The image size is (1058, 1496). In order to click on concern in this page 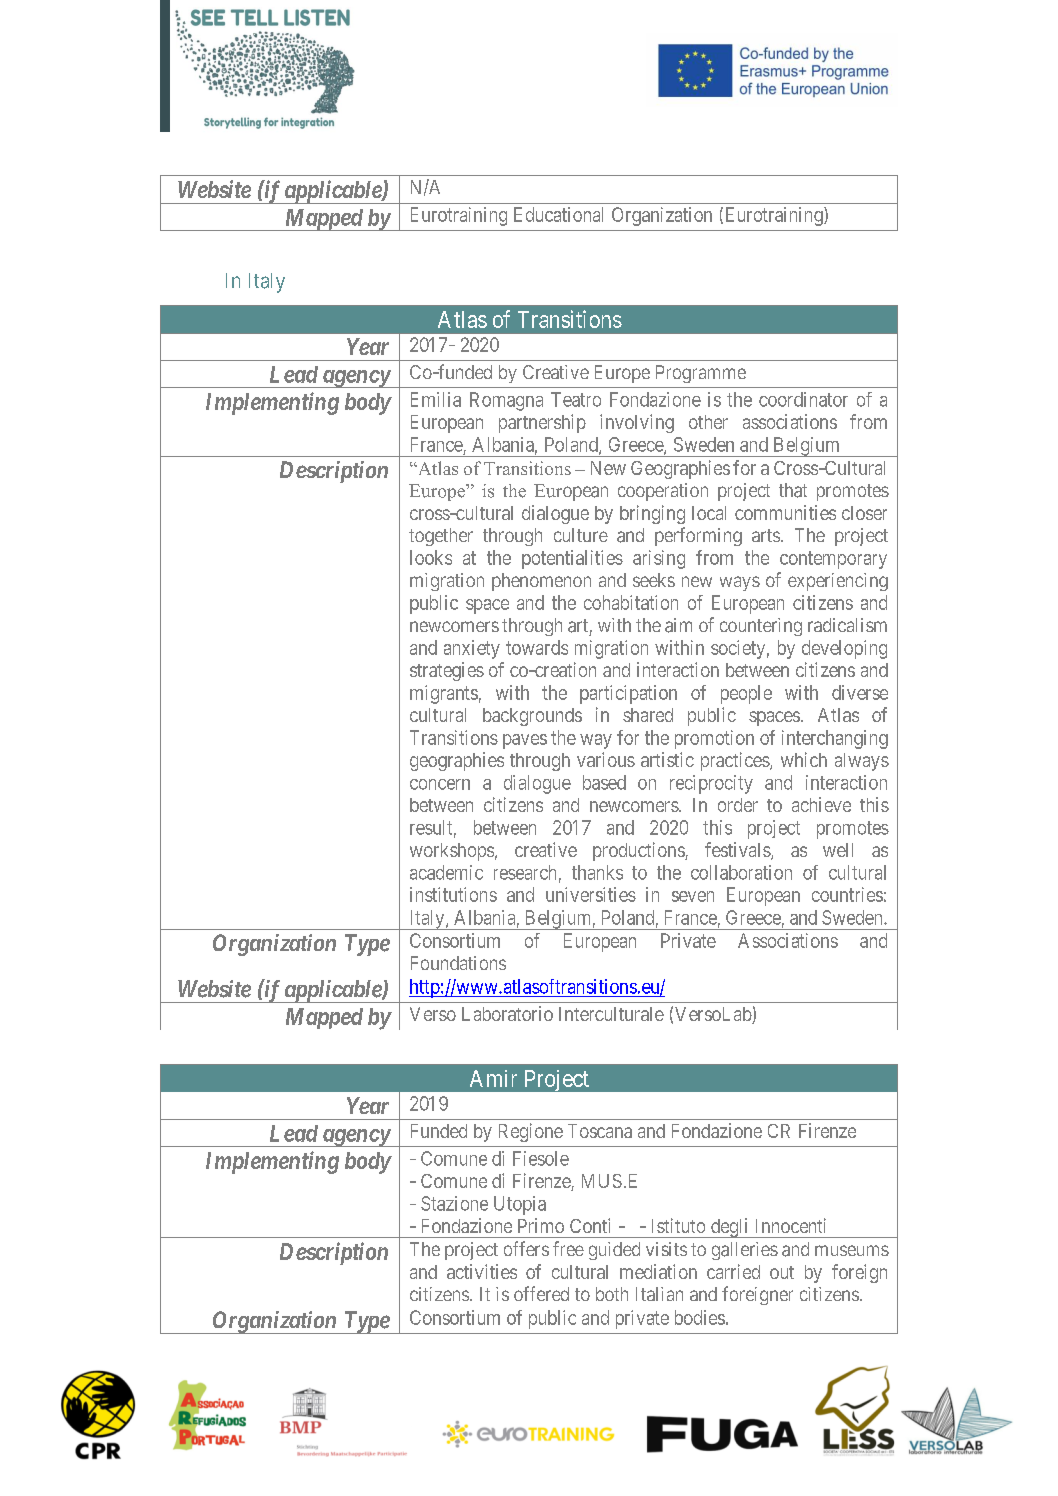, I will do `click(440, 784)`.
